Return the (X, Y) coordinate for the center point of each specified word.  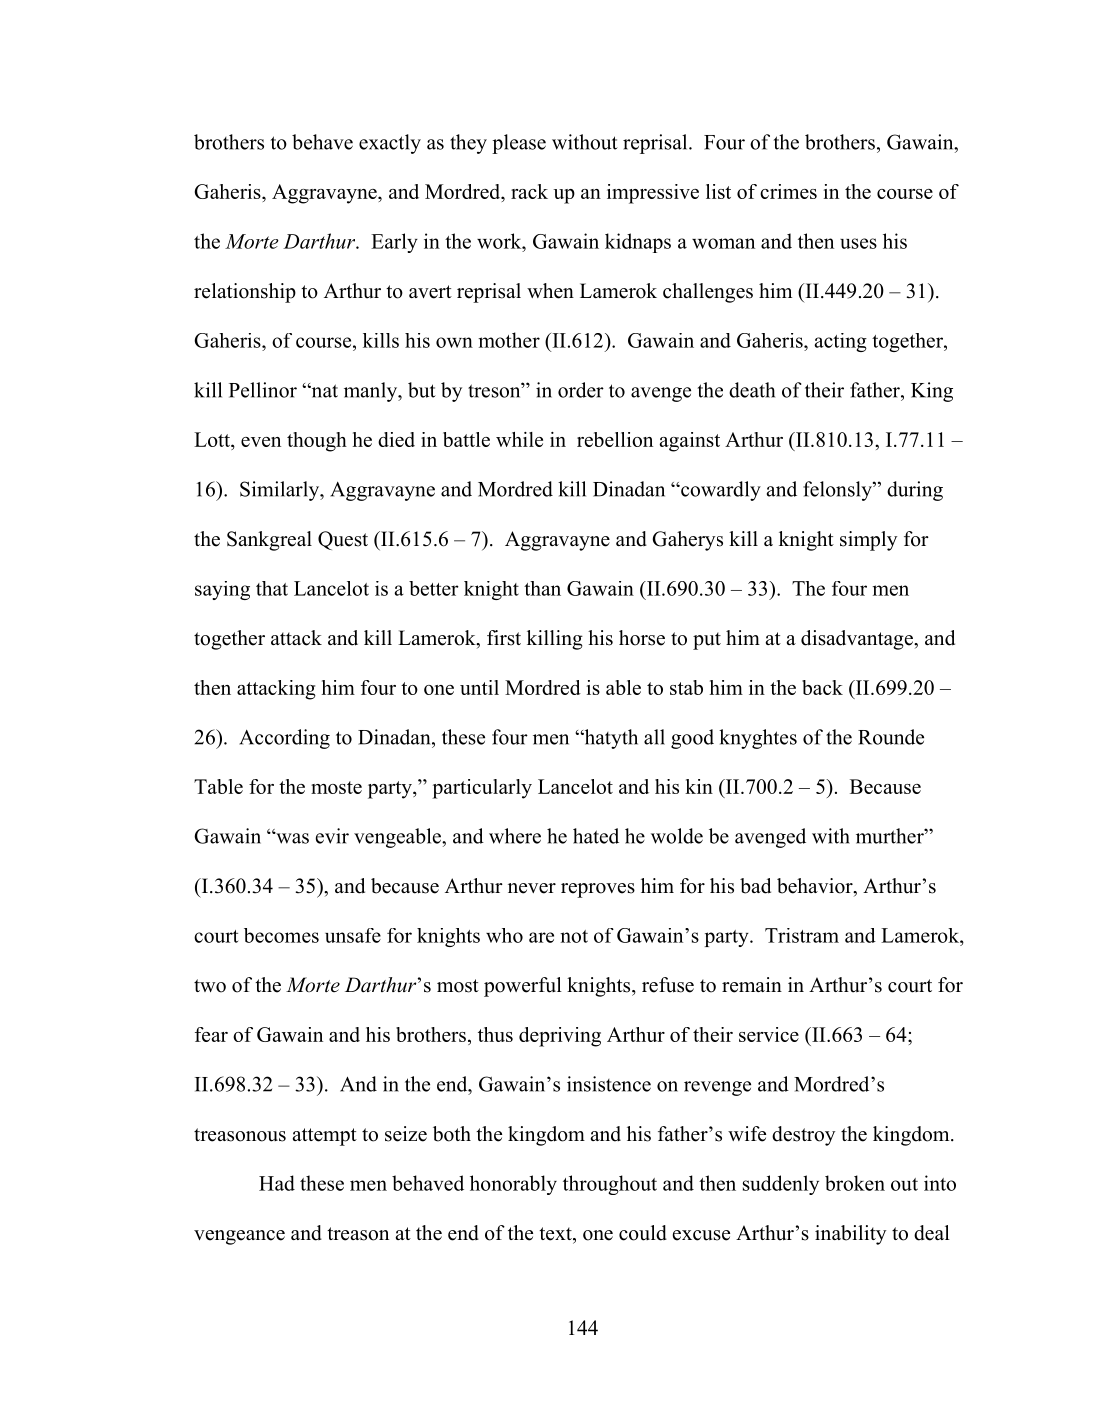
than (542, 588)
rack (529, 191)
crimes (788, 191)
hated (596, 836)
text (556, 1234)
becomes (281, 935)
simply (868, 541)
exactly (390, 144)
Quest (343, 540)
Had (277, 1183)
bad (755, 886)
